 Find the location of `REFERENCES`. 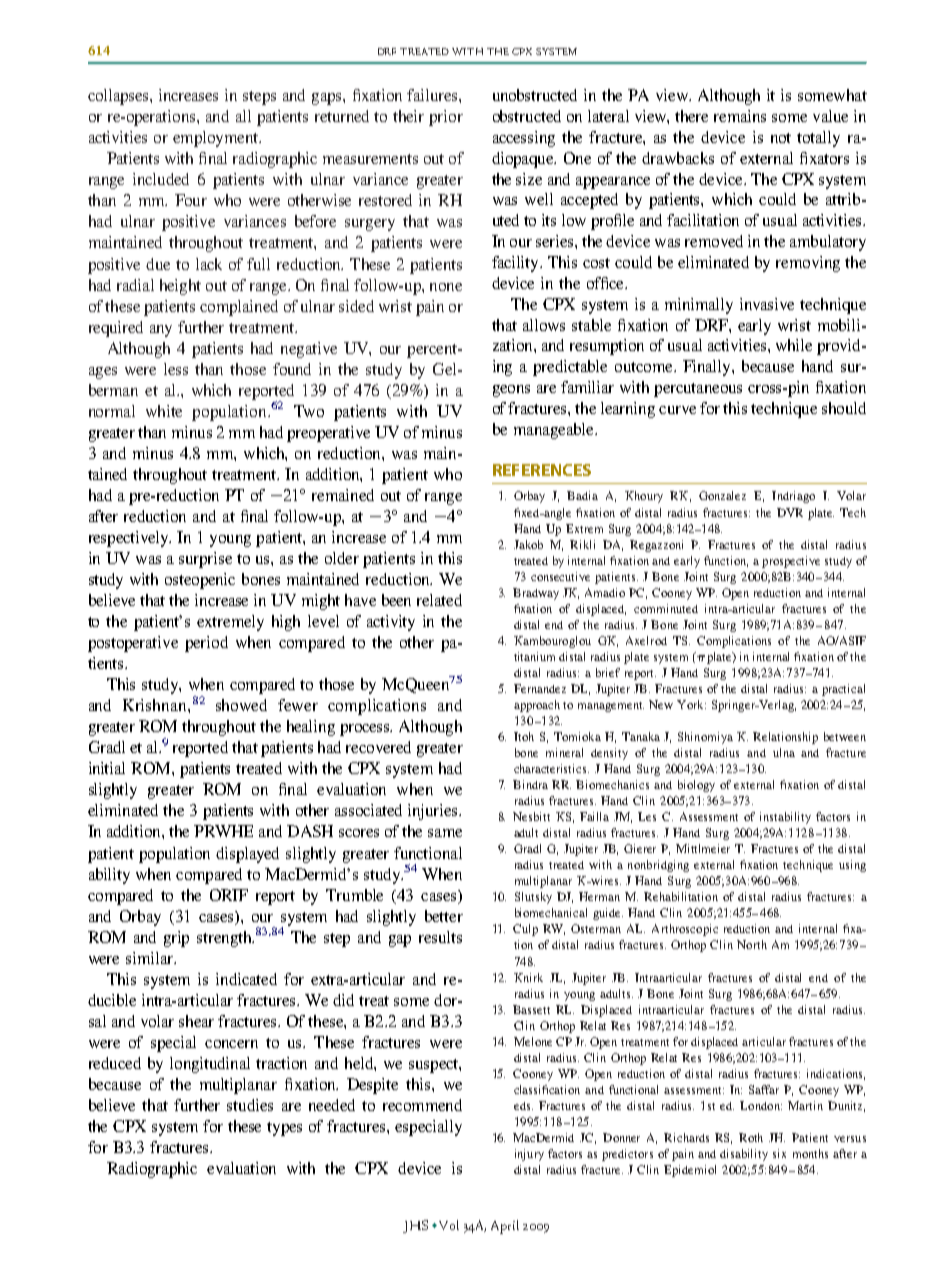

REFERENCES is located at coordinates (542, 470).
